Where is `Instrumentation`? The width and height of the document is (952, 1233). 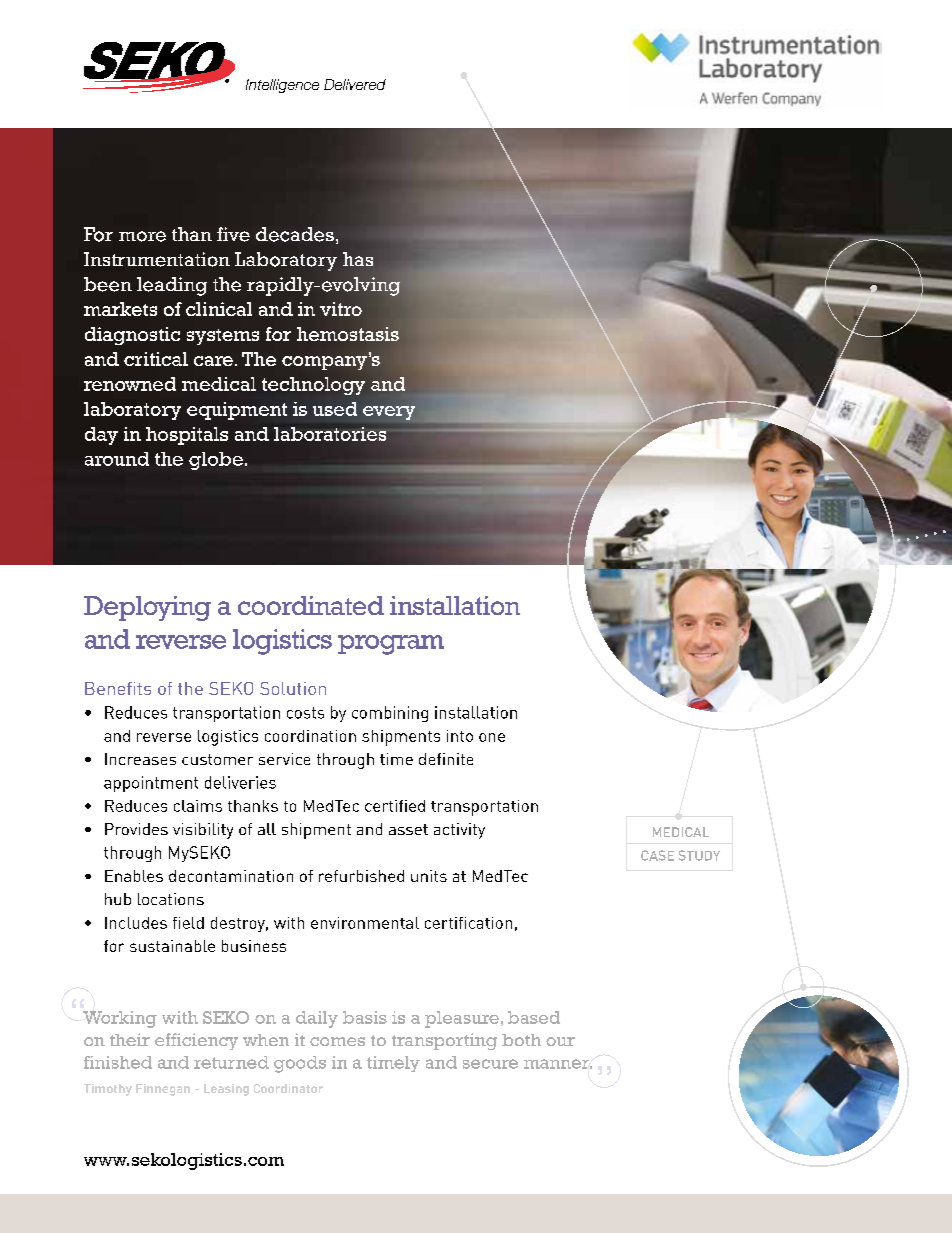 Instrumentation is located at coordinates (157, 259).
